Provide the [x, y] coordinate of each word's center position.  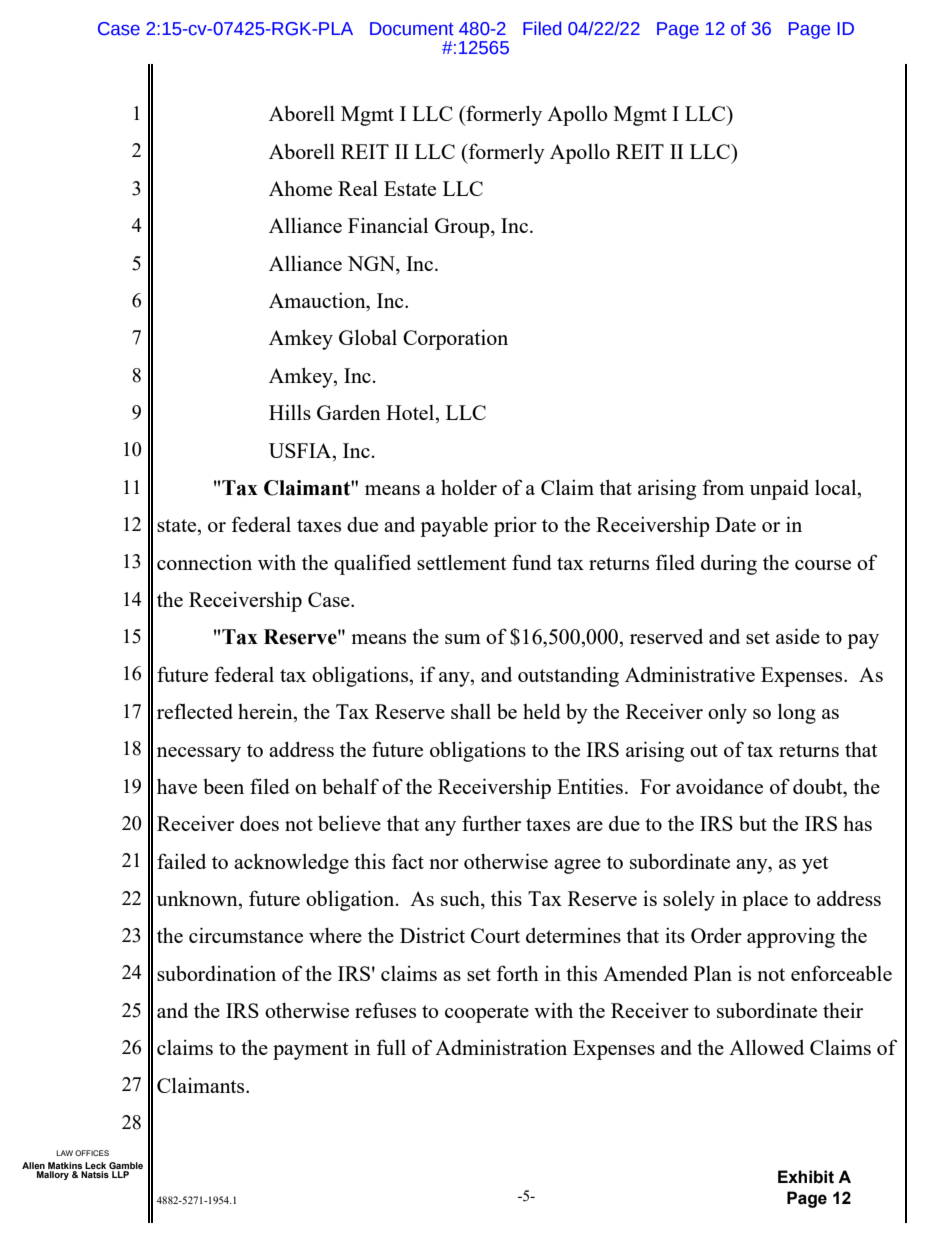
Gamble [126, 1165]
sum [463, 639]
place [765, 901]
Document [412, 29]
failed [181, 861]
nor [444, 864]
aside [798, 636]
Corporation [455, 339]
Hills [290, 412]
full [391, 1047]
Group [463, 228]
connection [204, 562]
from [723, 487]
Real [358, 188]
